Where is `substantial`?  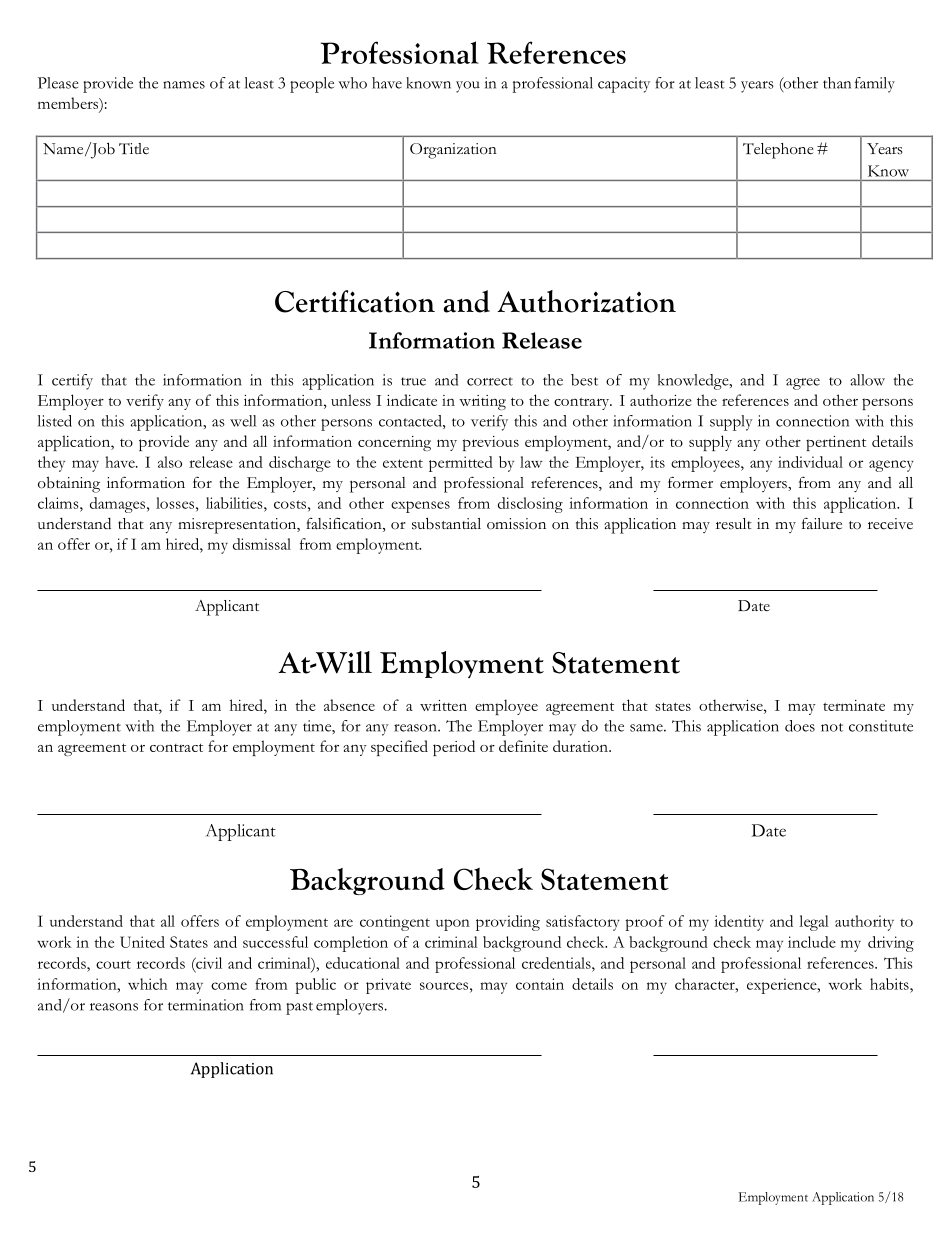
substantial is located at coordinates (446, 523).
